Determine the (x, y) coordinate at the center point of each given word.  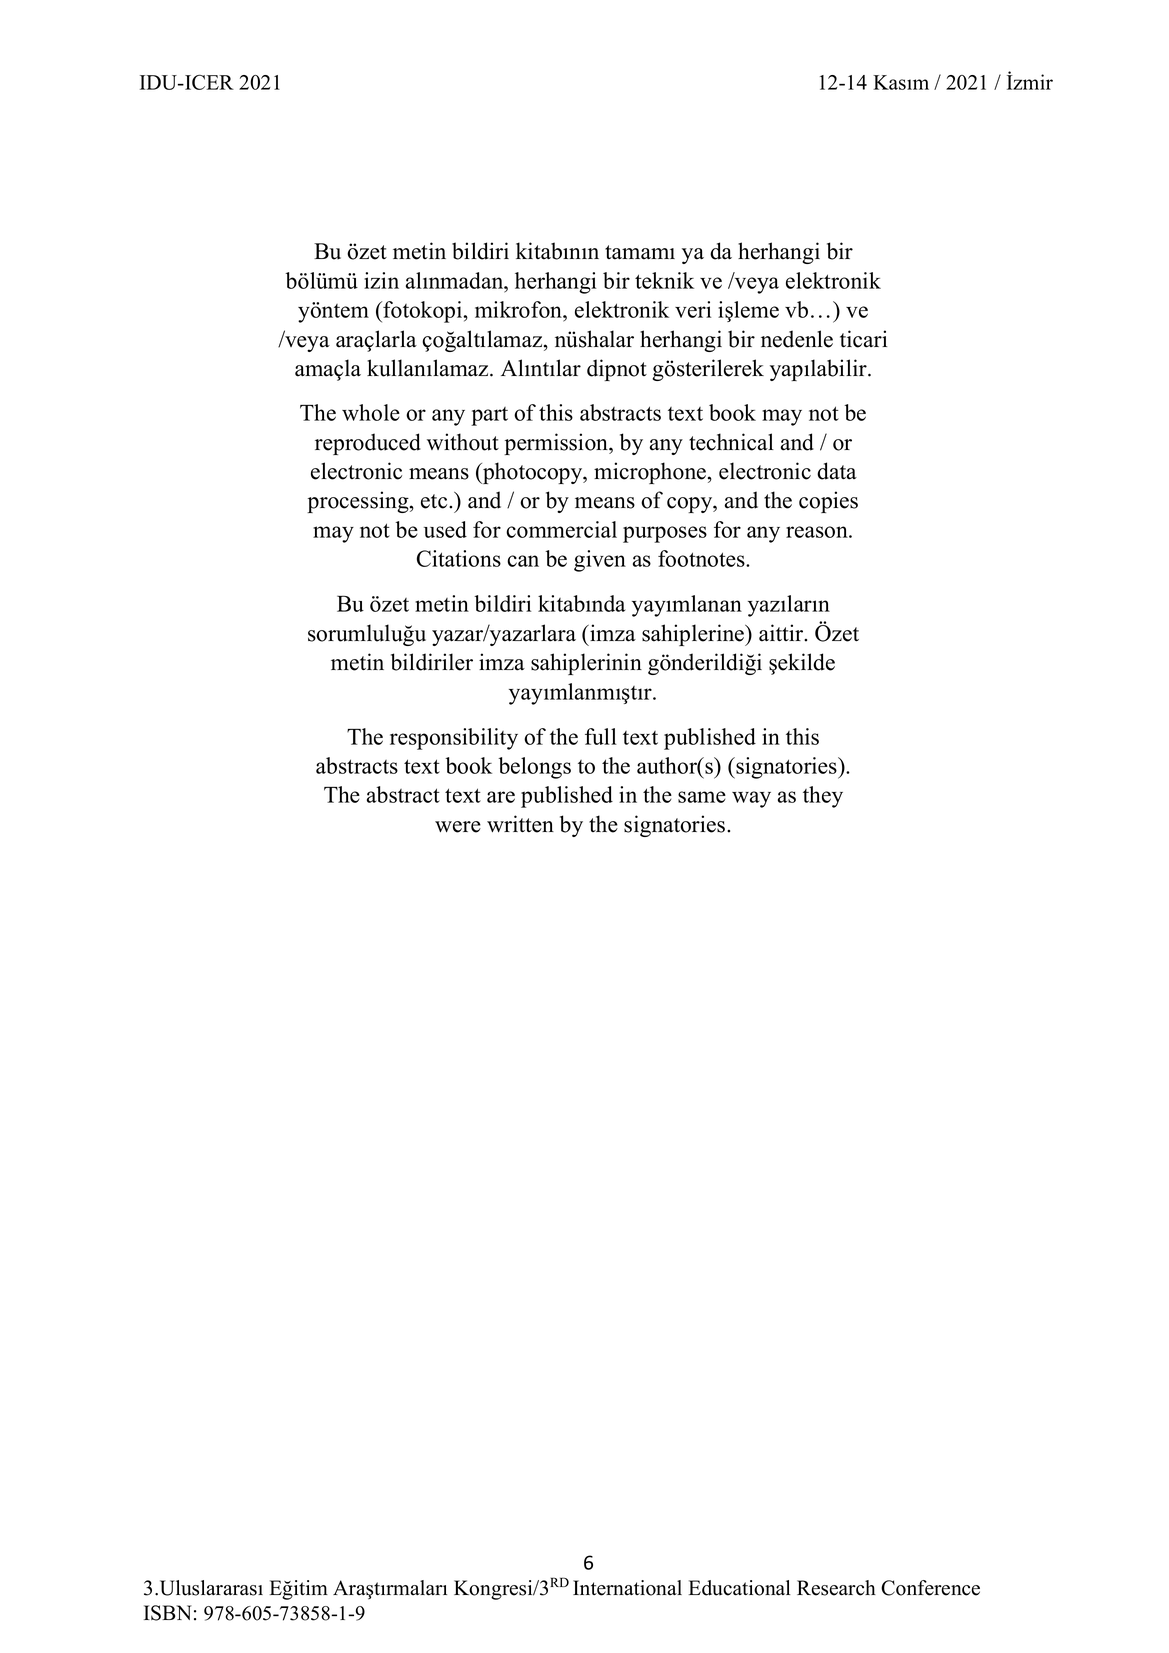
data (837, 471)
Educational (739, 1588)
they (823, 797)
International (627, 1588)
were (458, 827)
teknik (664, 280)
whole (371, 412)
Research (836, 1588)
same (702, 797)
